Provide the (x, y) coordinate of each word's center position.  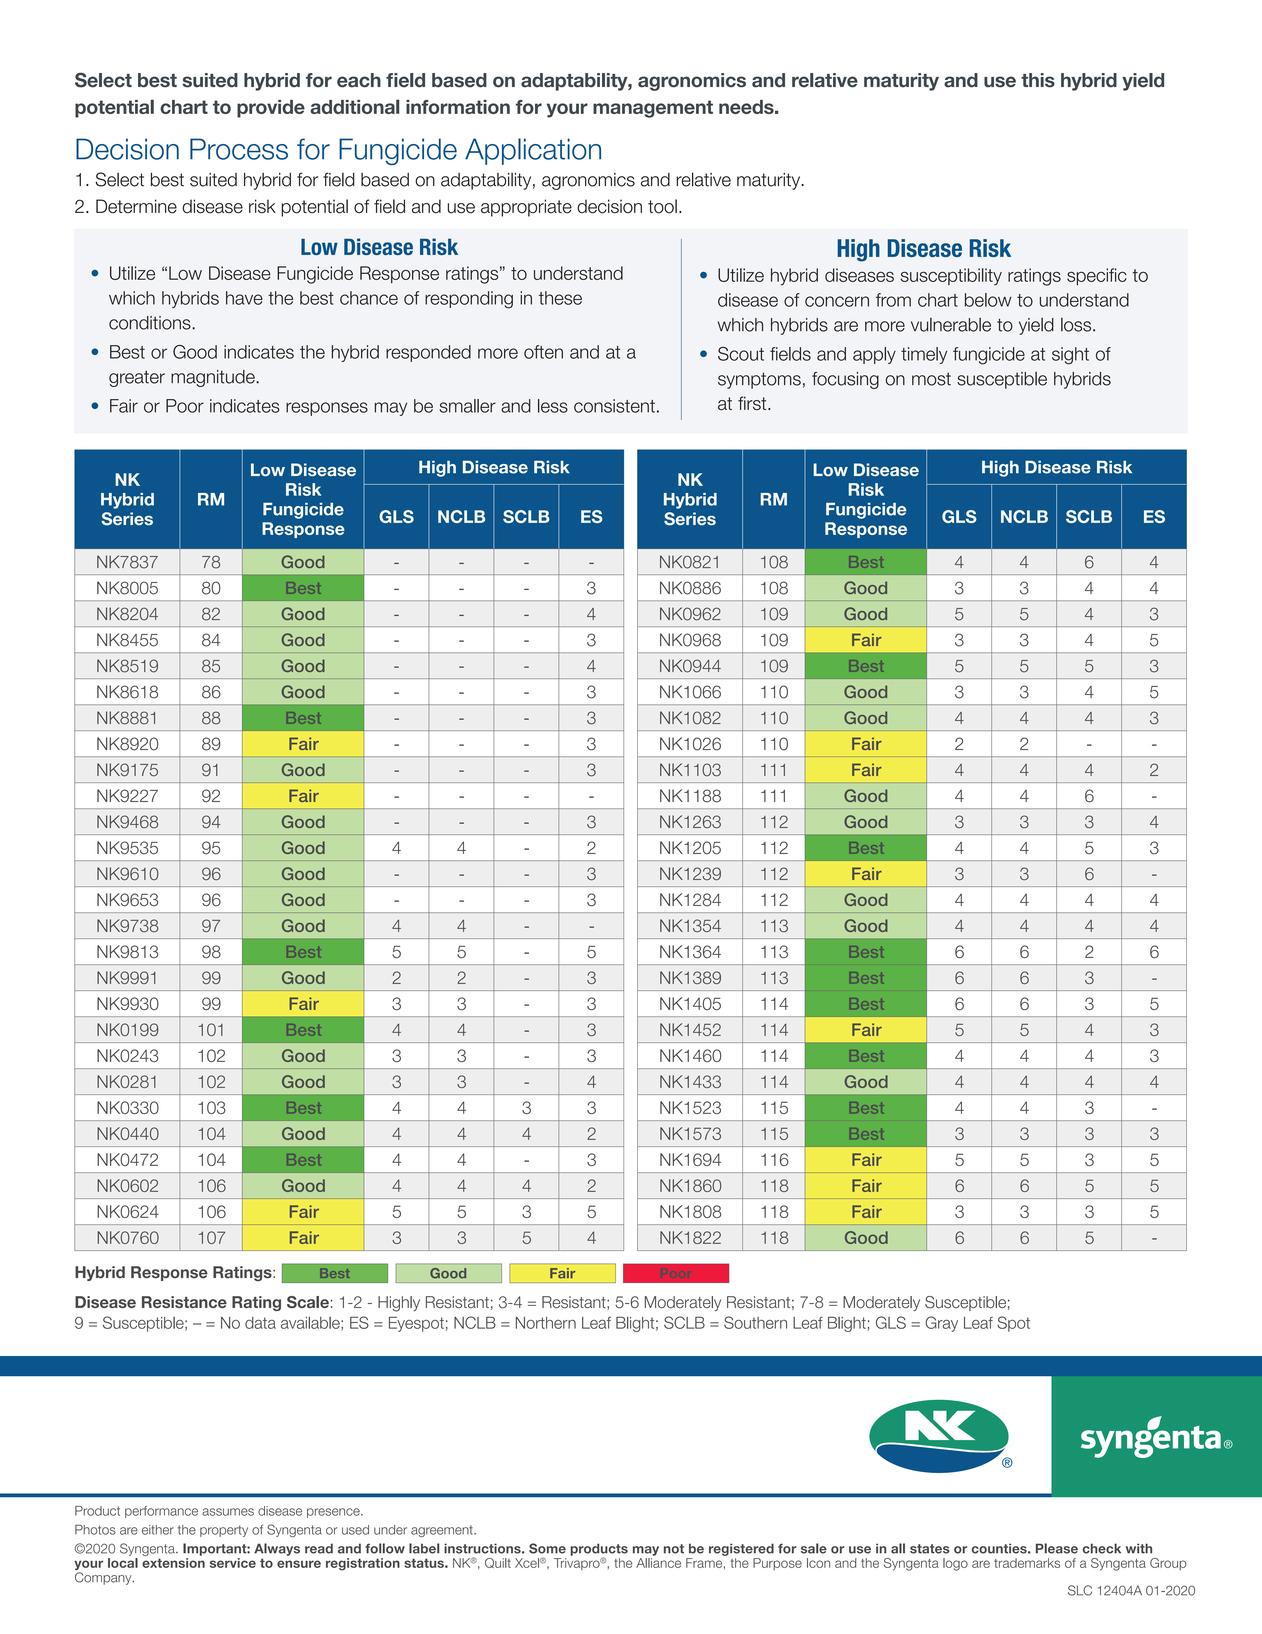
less (553, 406)
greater (137, 378)
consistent (614, 406)
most (931, 379)
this (1038, 80)
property (224, 1531)
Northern (546, 1323)
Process (239, 149)
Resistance (184, 1302)
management (653, 109)
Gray (941, 1324)
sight (1070, 356)
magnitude (214, 378)
